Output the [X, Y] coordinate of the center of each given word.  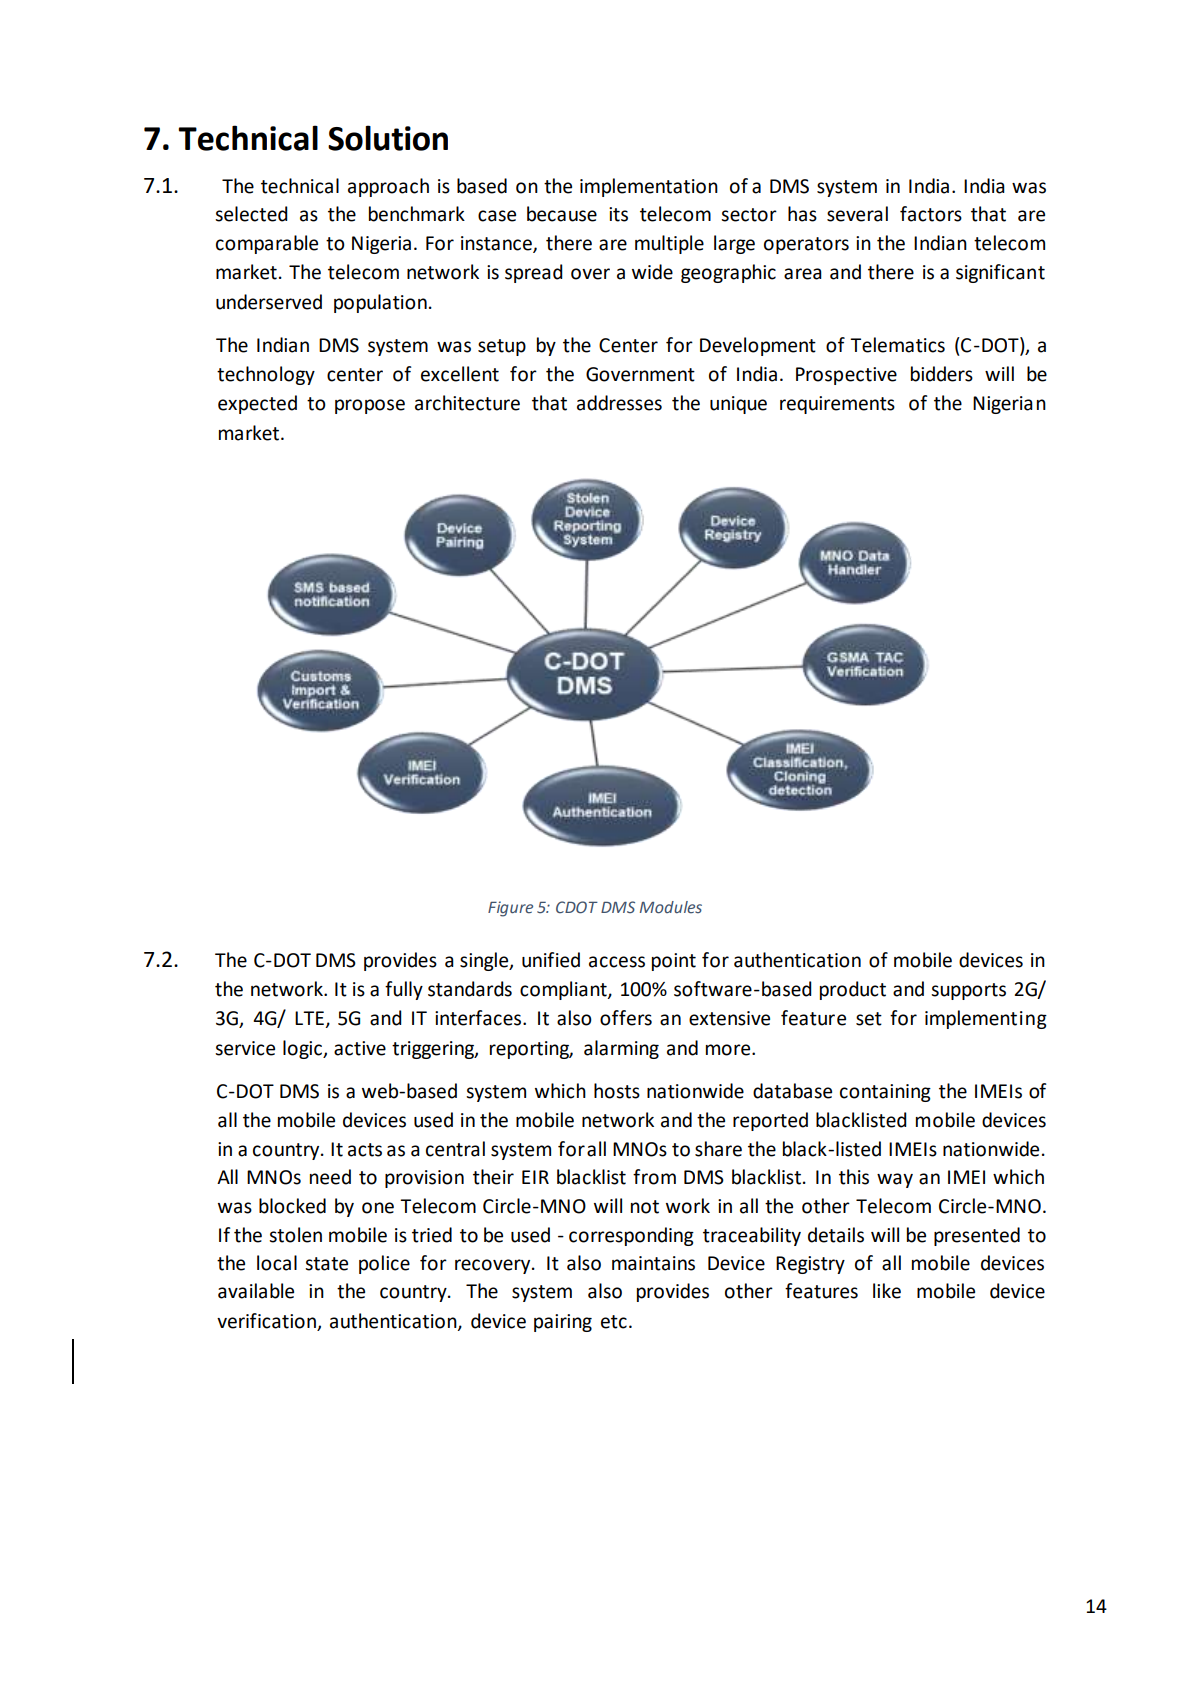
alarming [621, 1049]
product [853, 990]
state [326, 1264]
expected [257, 404]
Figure [510, 909]
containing [885, 1093]
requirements [837, 405]
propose [370, 406]
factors [931, 214]
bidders [942, 374]
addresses [619, 403]
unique [738, 405]
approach [388, 187]
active [360, 1048]
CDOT [577, 907]
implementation [649, 187]
